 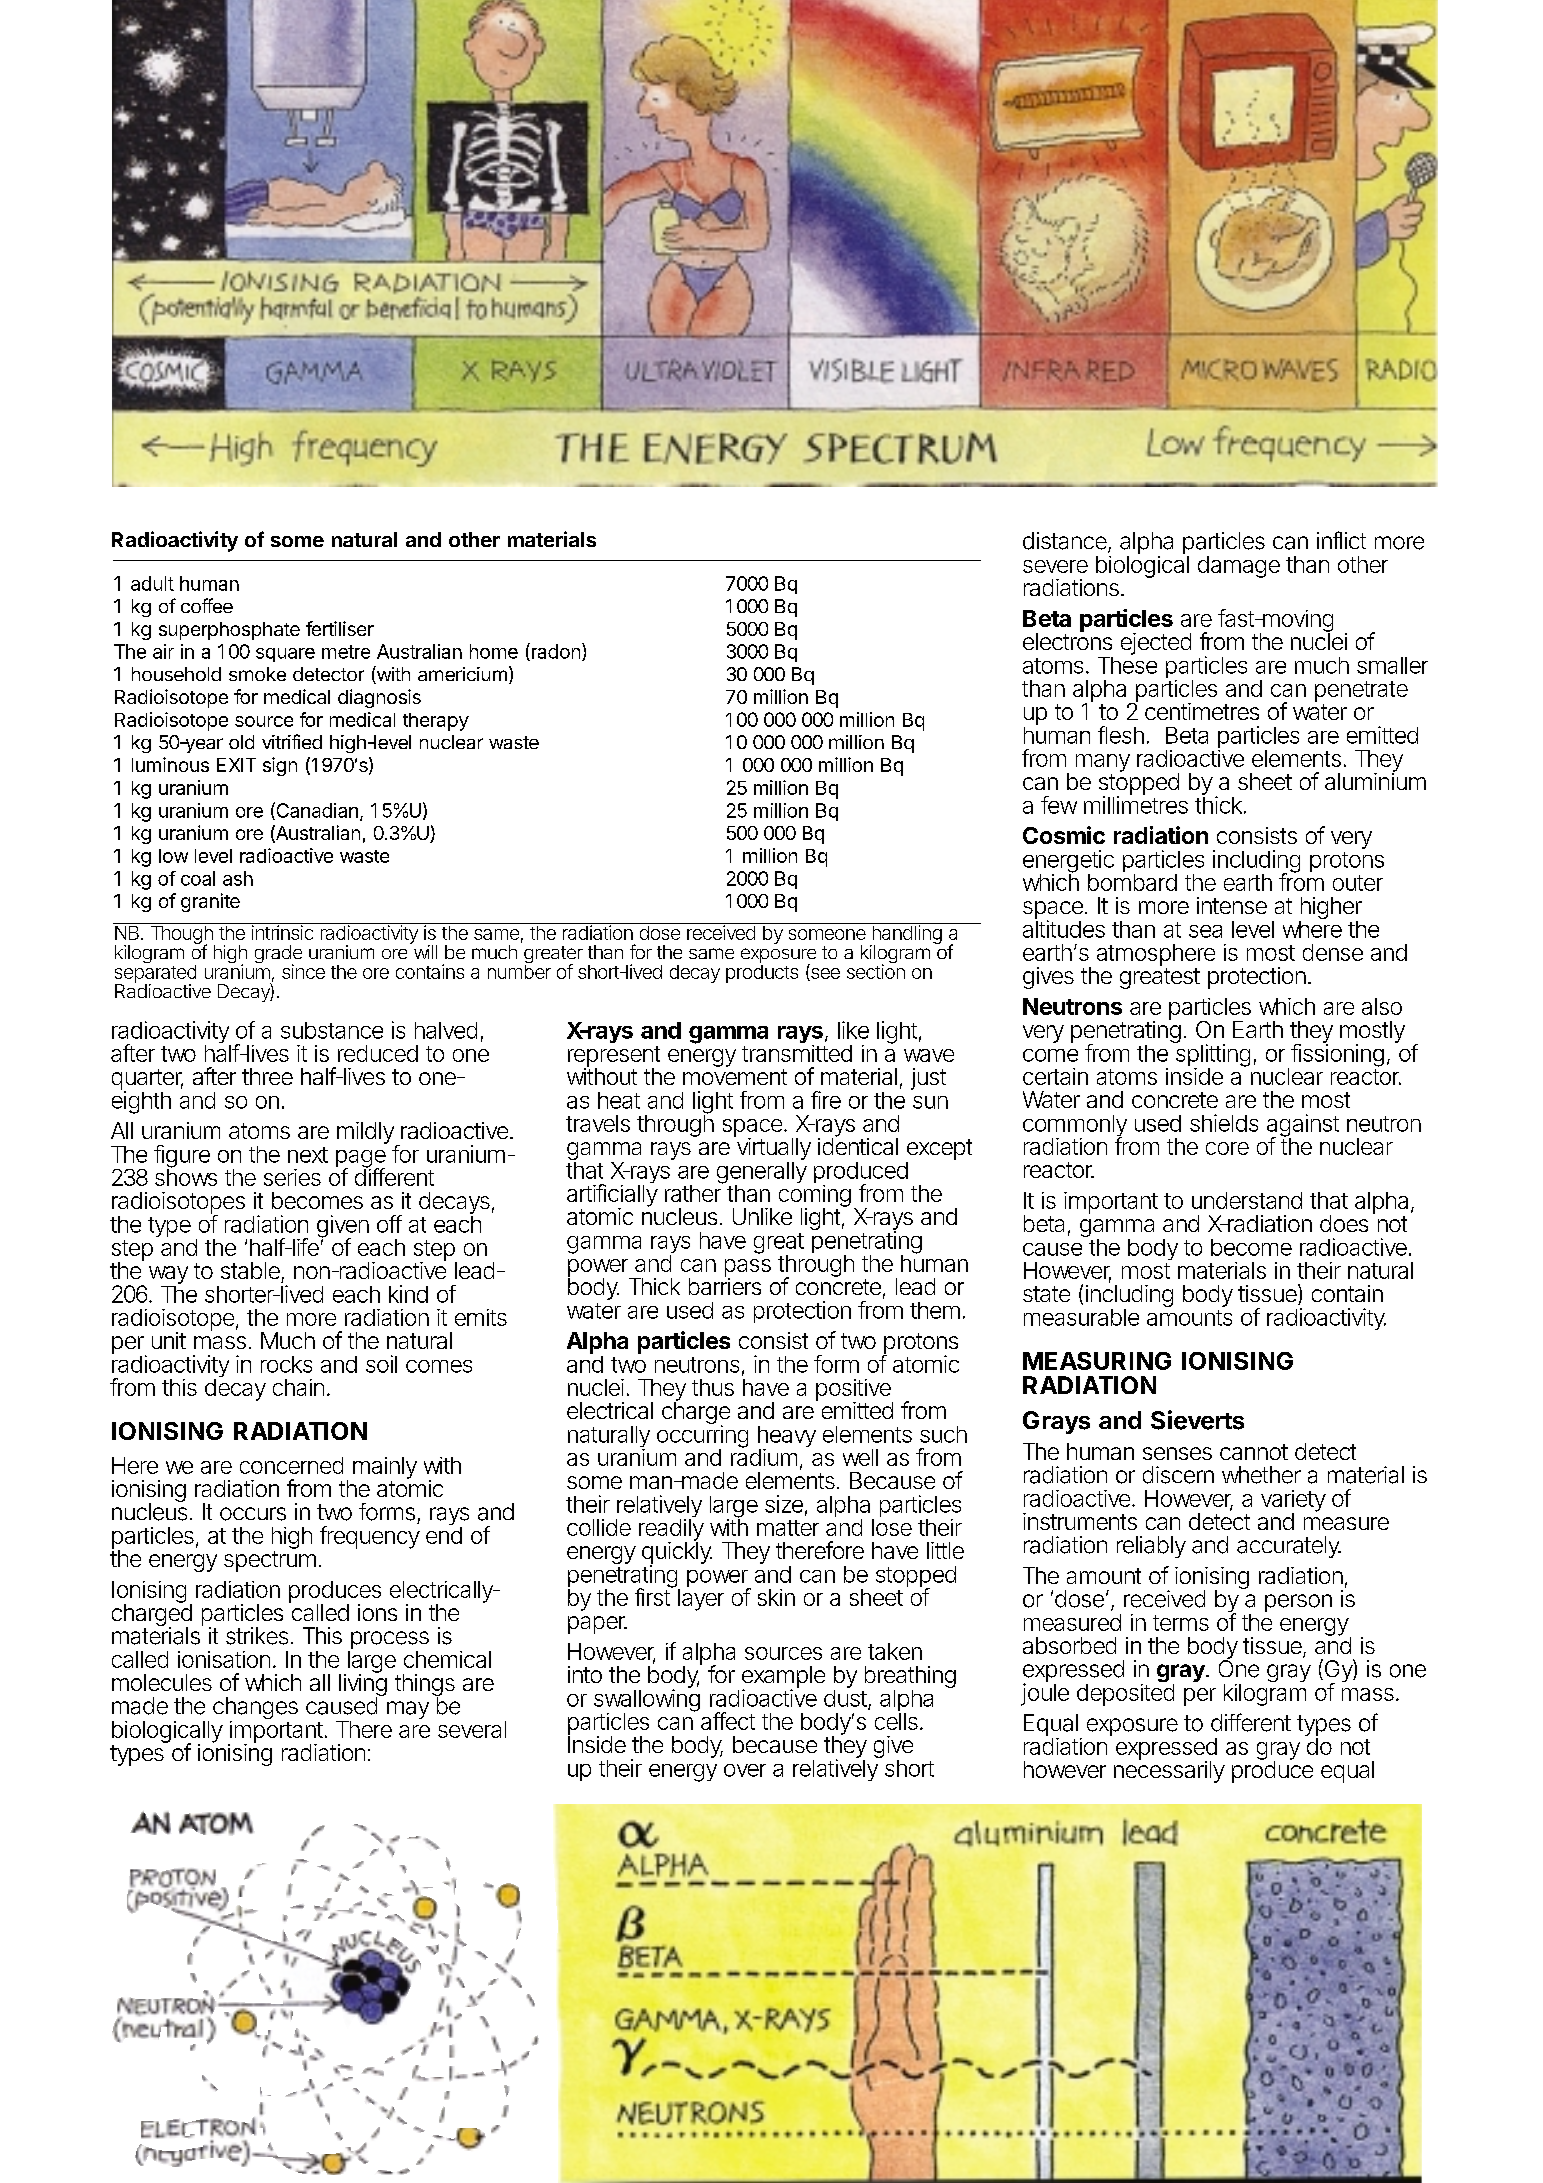 What do you see at coordinates (786, 1438) in the image?
I see `heavy` at bounding box center [786, 1438].
